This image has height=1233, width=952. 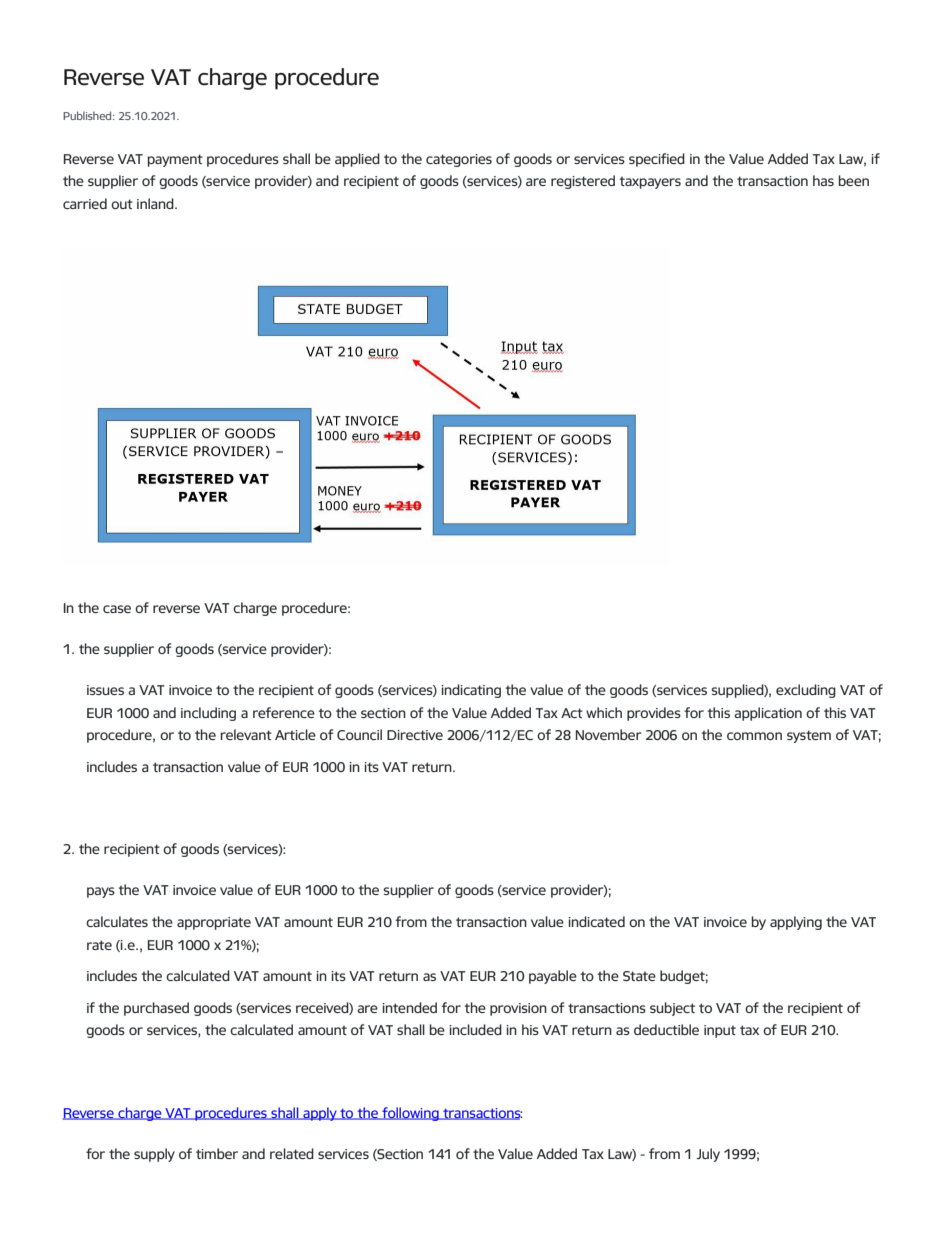 I want to click on registered, so click(x=583, y=182).
